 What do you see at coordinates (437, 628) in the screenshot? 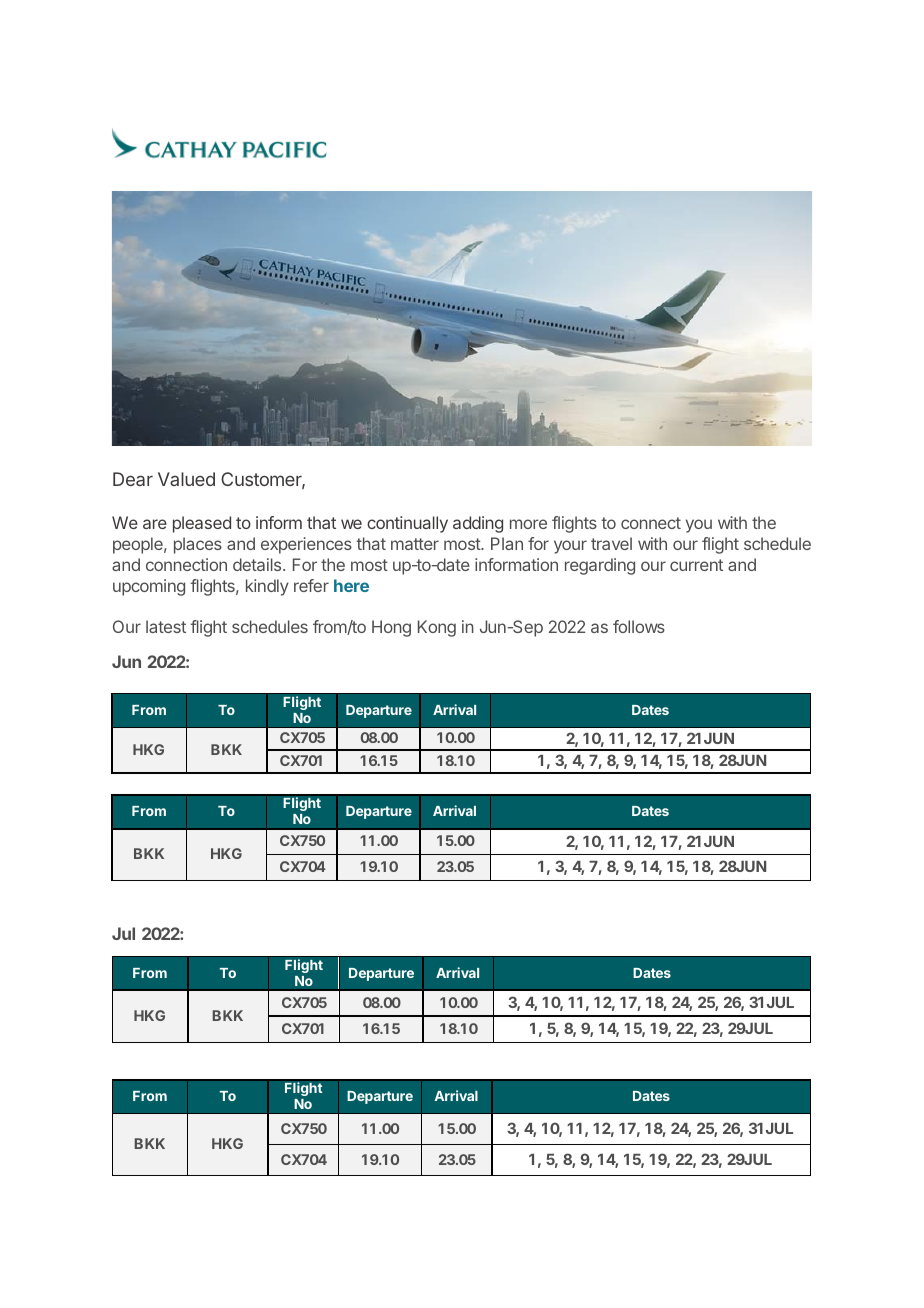
I see `Kong` at bounding box center [437, 628].
